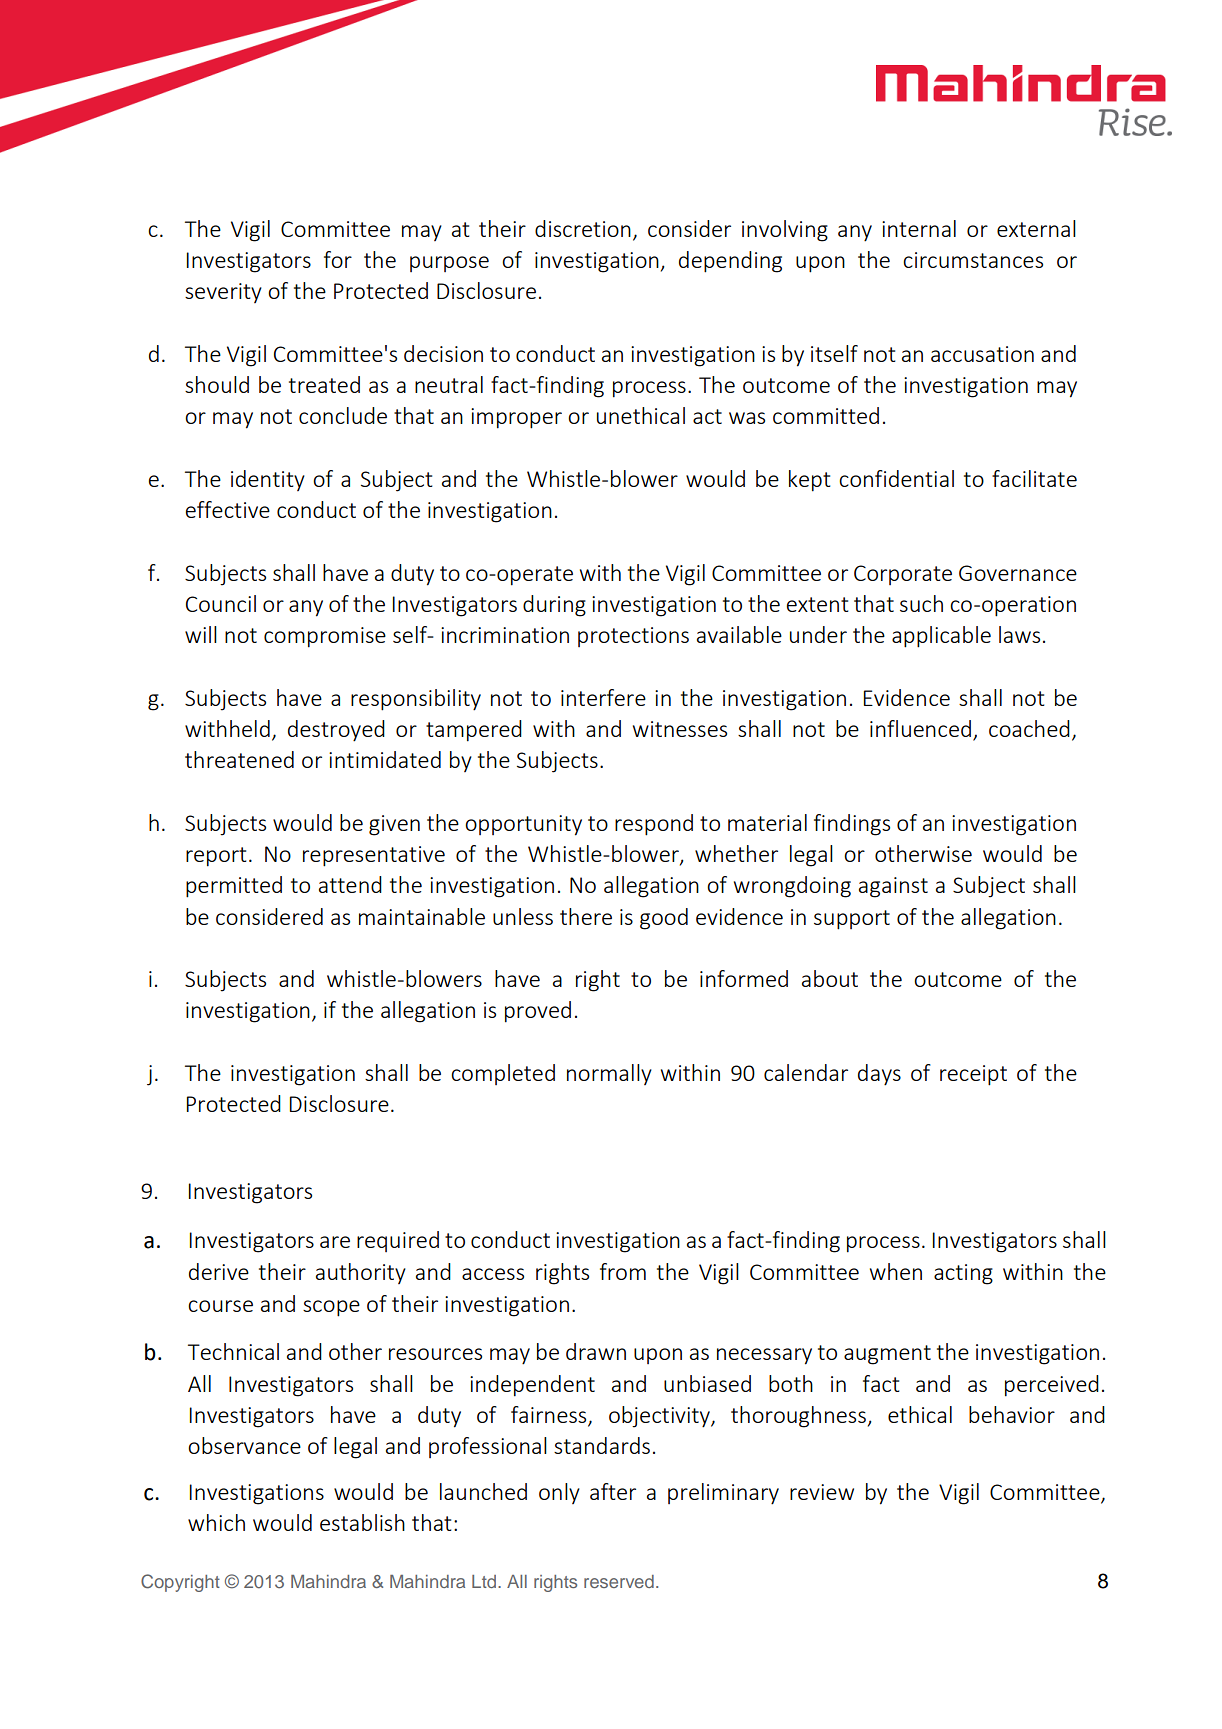  Describe the element at coordinates (223, 293) in the screenshot. I see `severity` at that location.
